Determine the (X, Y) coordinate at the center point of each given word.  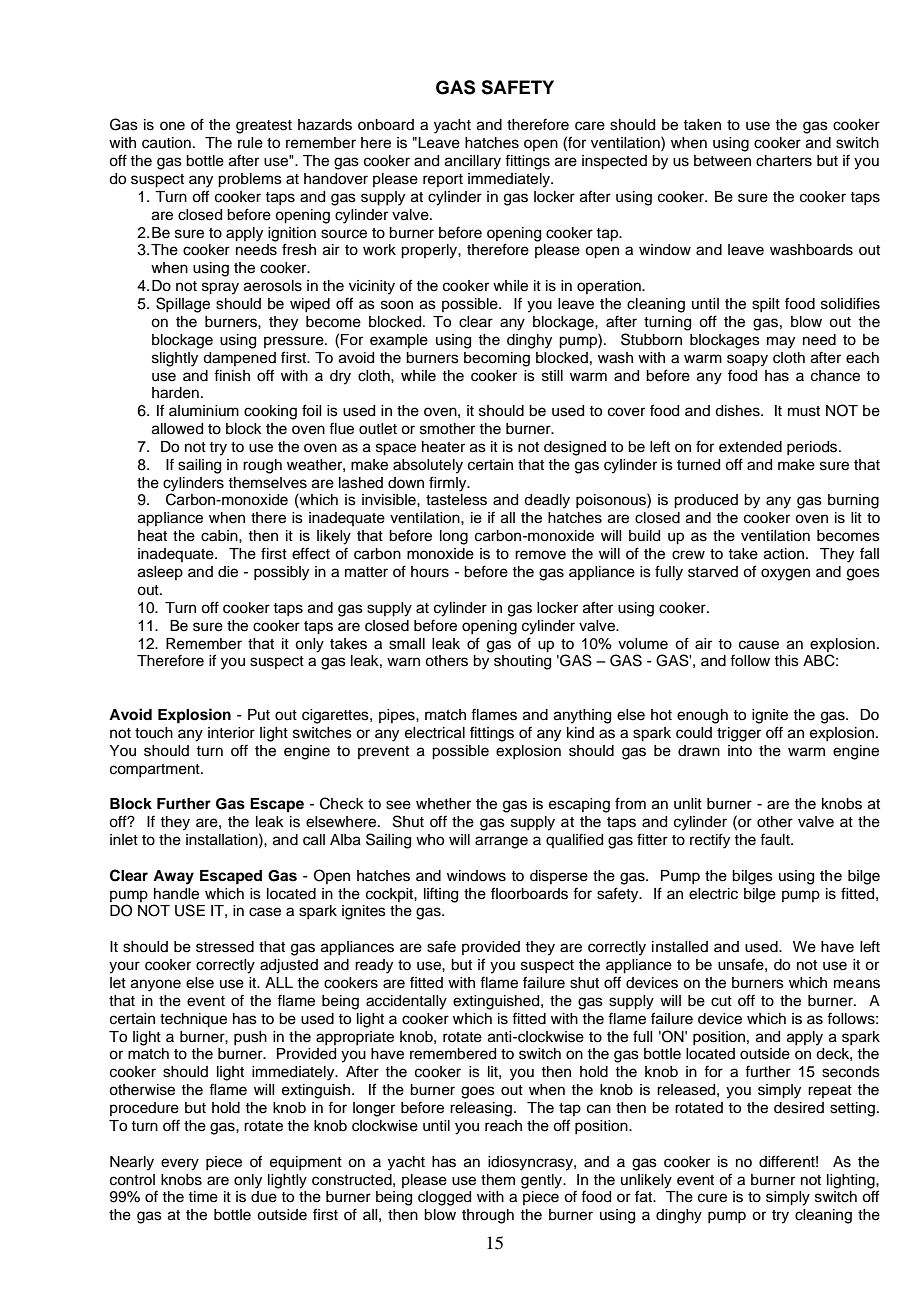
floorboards (529, 893)
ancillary (473, 162)
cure (712, 1198)
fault (776, 839)
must (804, 411)
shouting (522, 662)
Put (259, 714)
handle (176, 894)
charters (784, 161)
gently (543, 1181)
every (180, 1164)
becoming (497, 359)
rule (250, 143)
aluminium (204, 410)
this (786, 661)
